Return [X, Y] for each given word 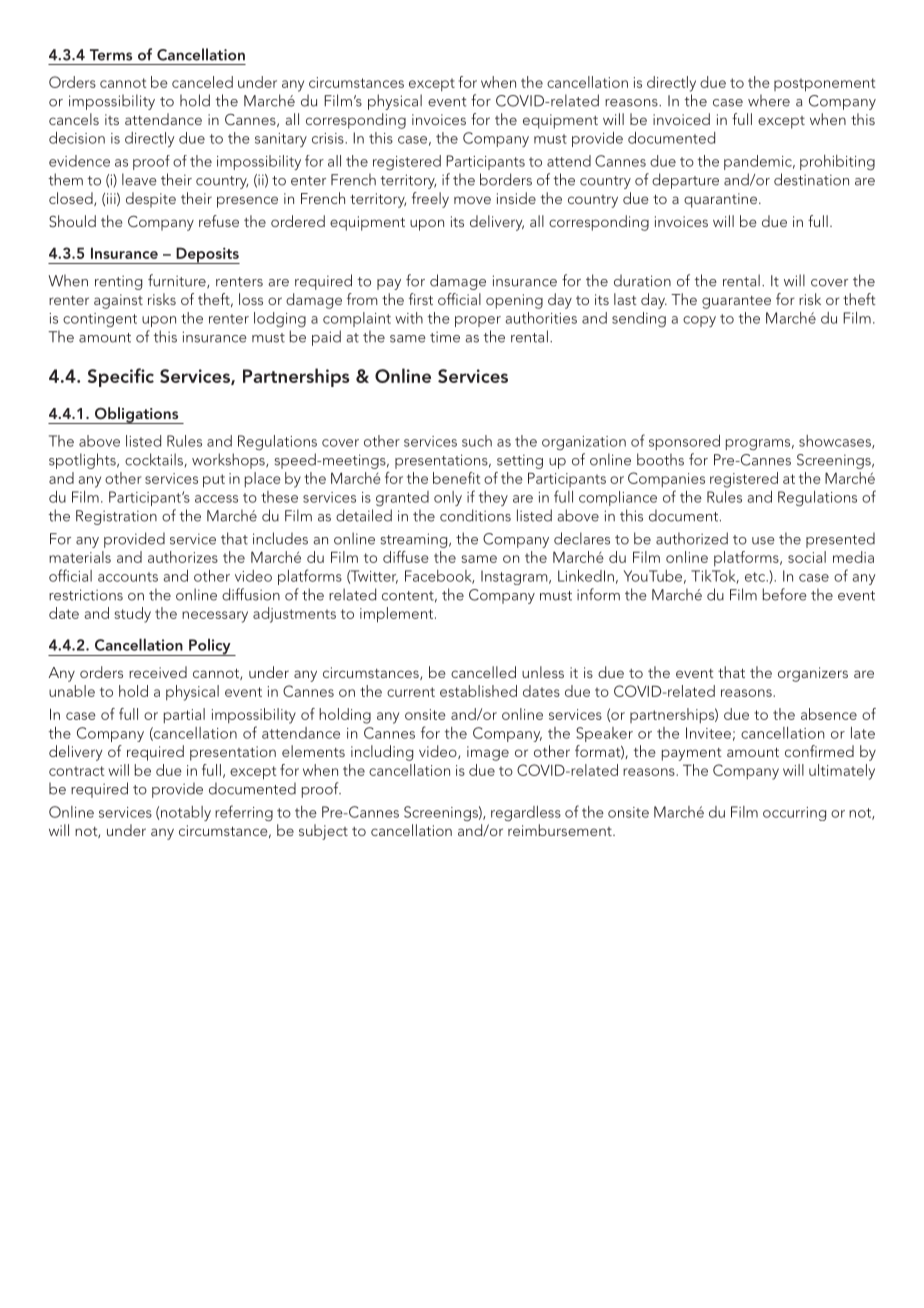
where [769, 100]
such [477, 441]
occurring [794, 814]
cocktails [154, 459]
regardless [526, 813]
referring [244, 813]
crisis [329, 138]
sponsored [684, 442]
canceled [202, 82]
